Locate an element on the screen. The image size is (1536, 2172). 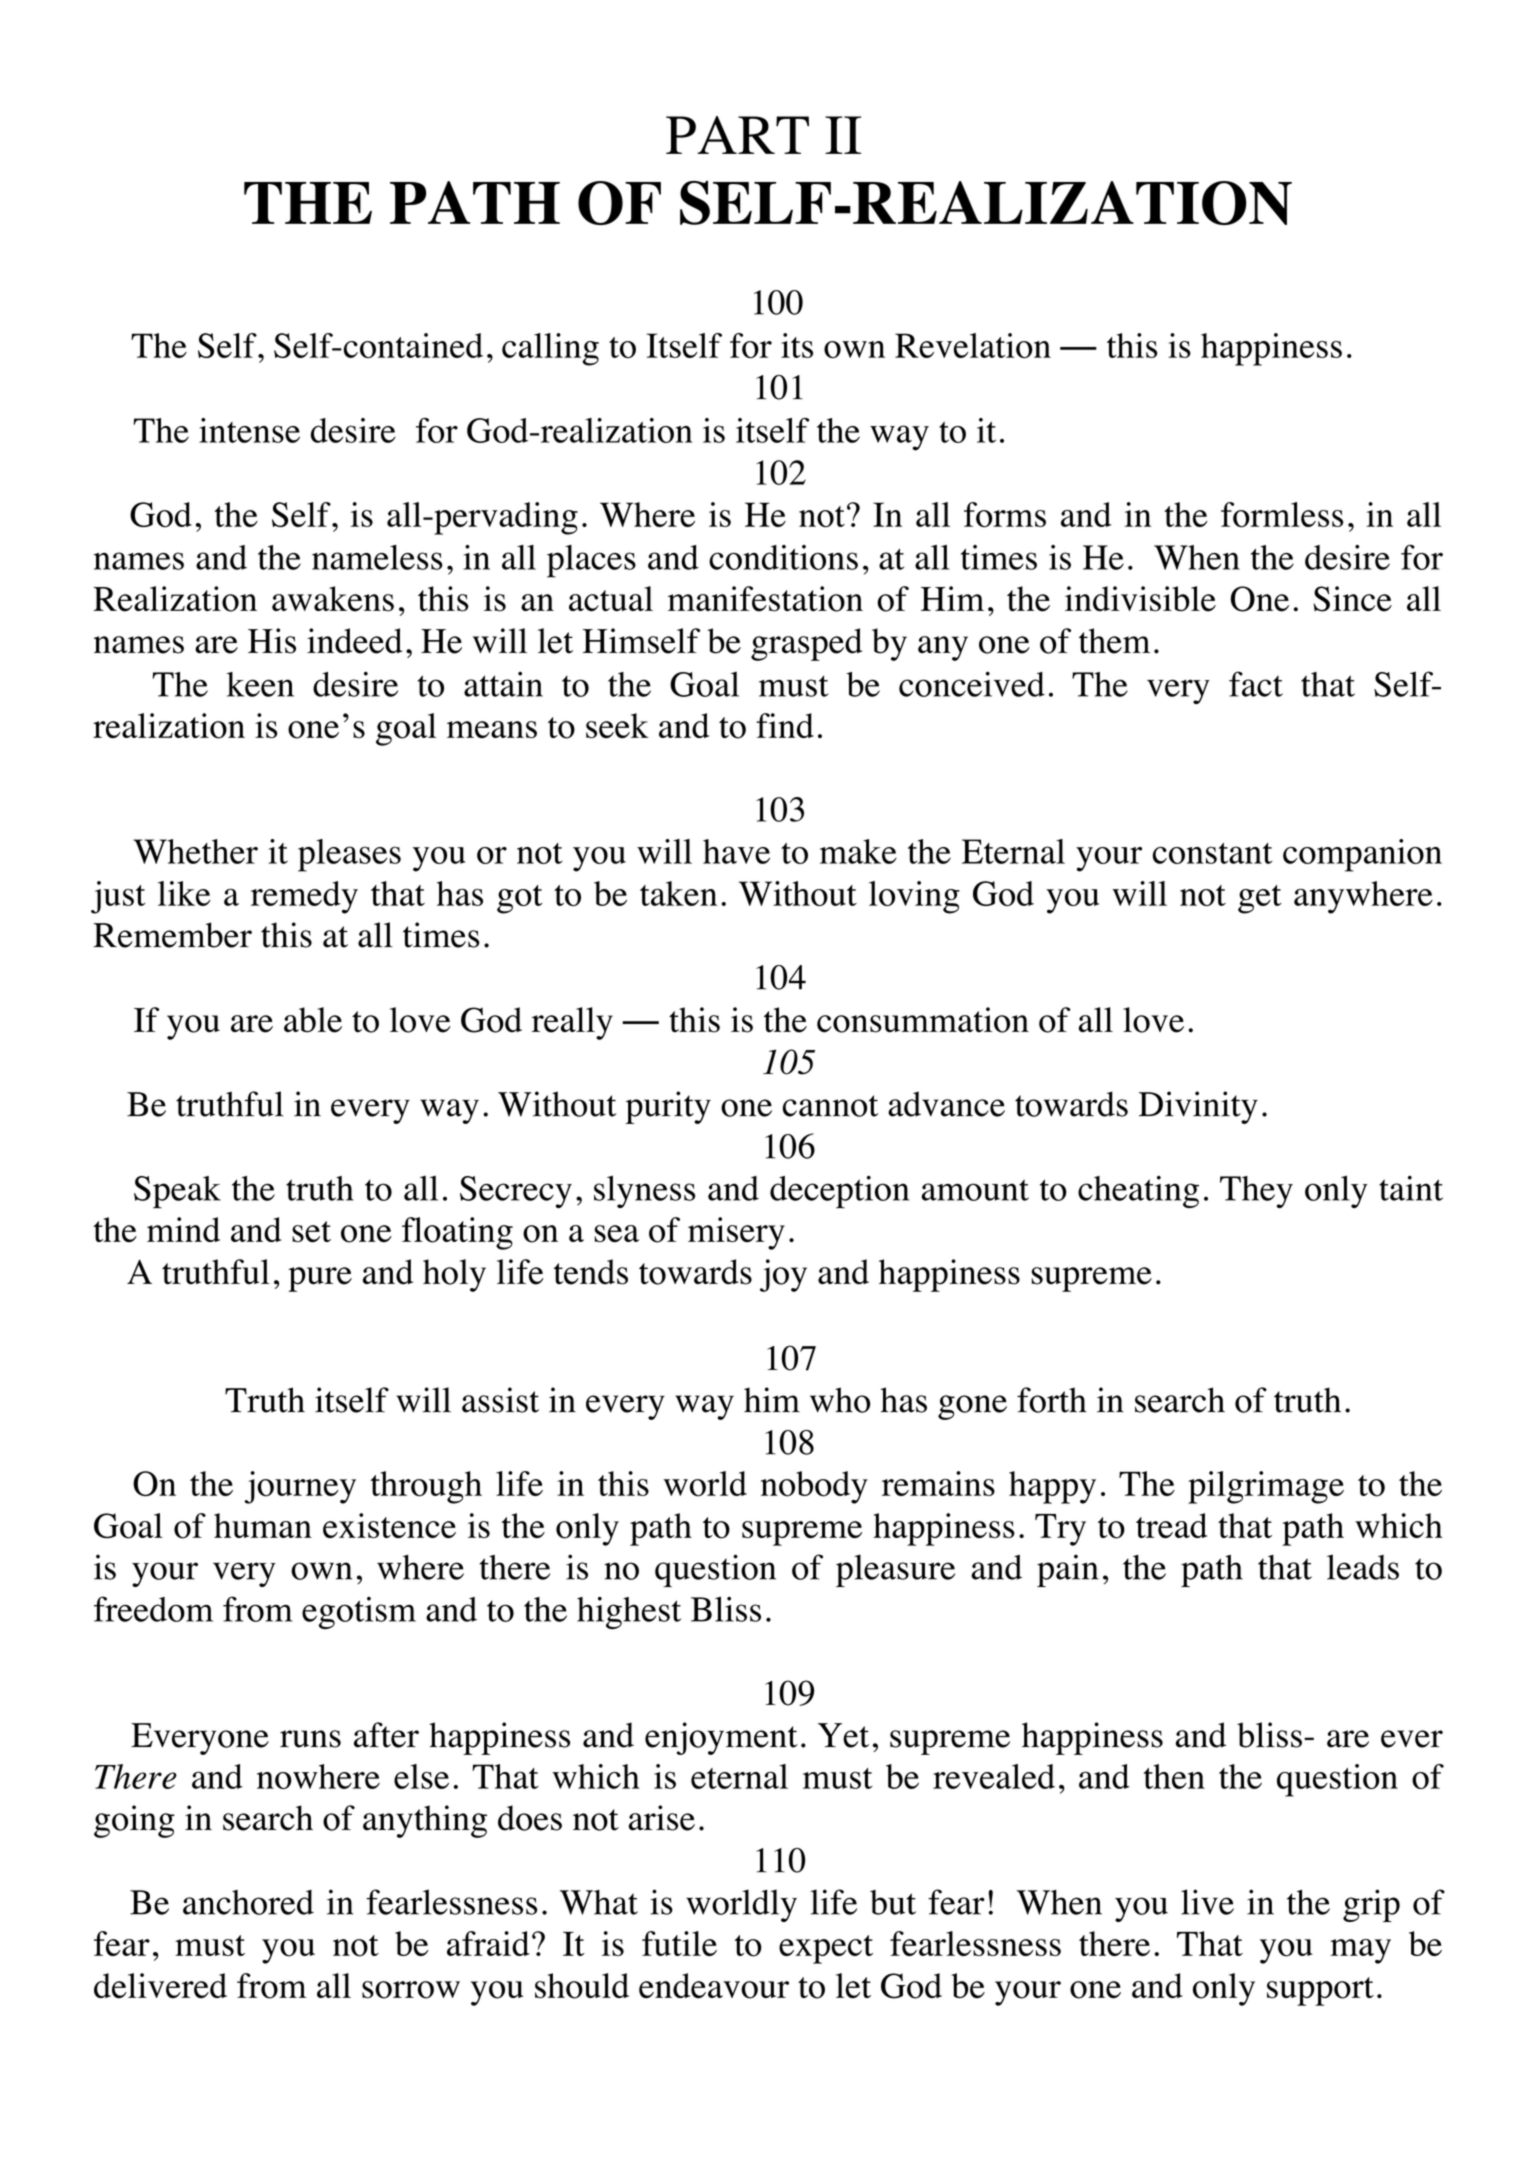
Divinity is located at coordinates (1198, 1107).
